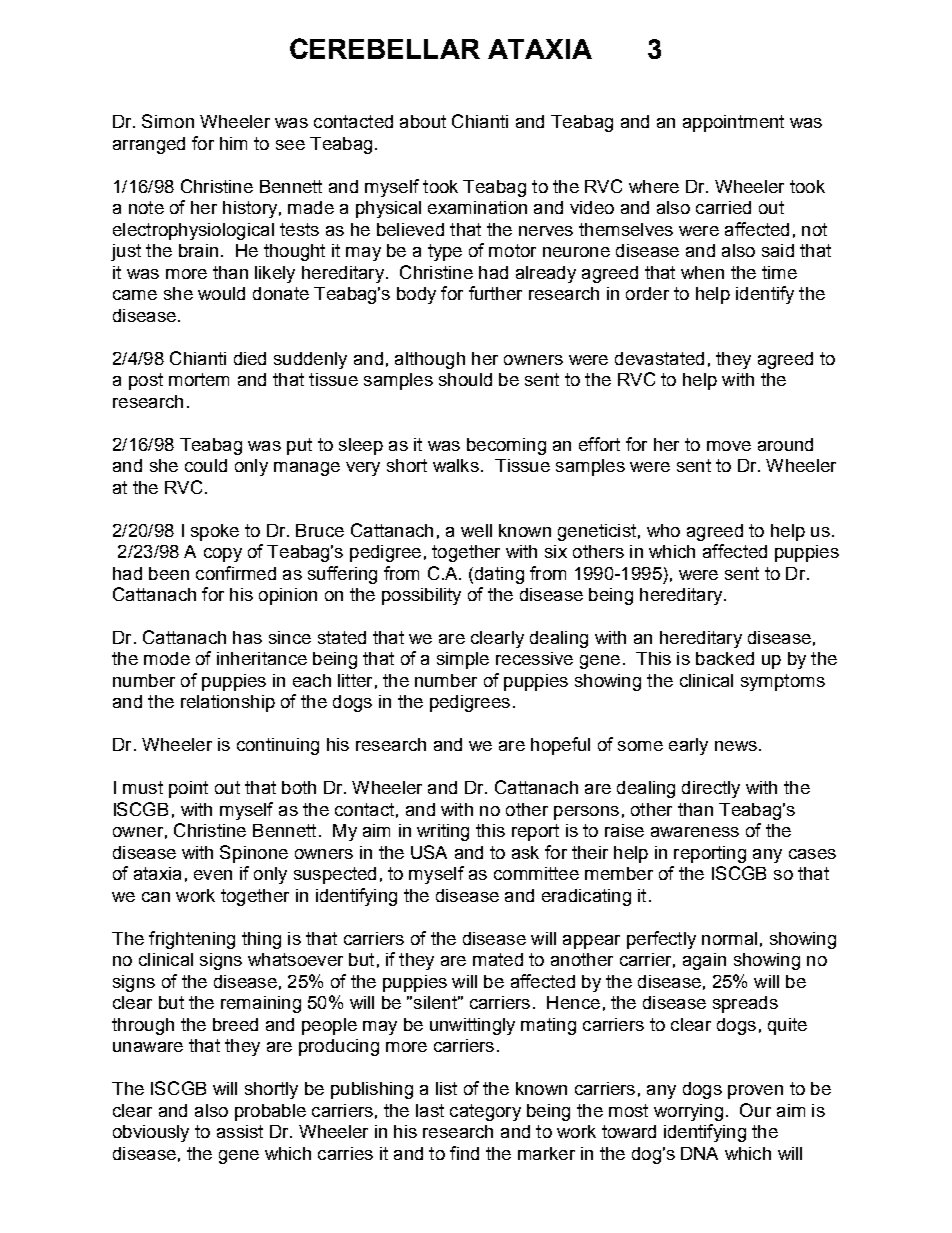  I want to click on Simon, so click(168, 121).
